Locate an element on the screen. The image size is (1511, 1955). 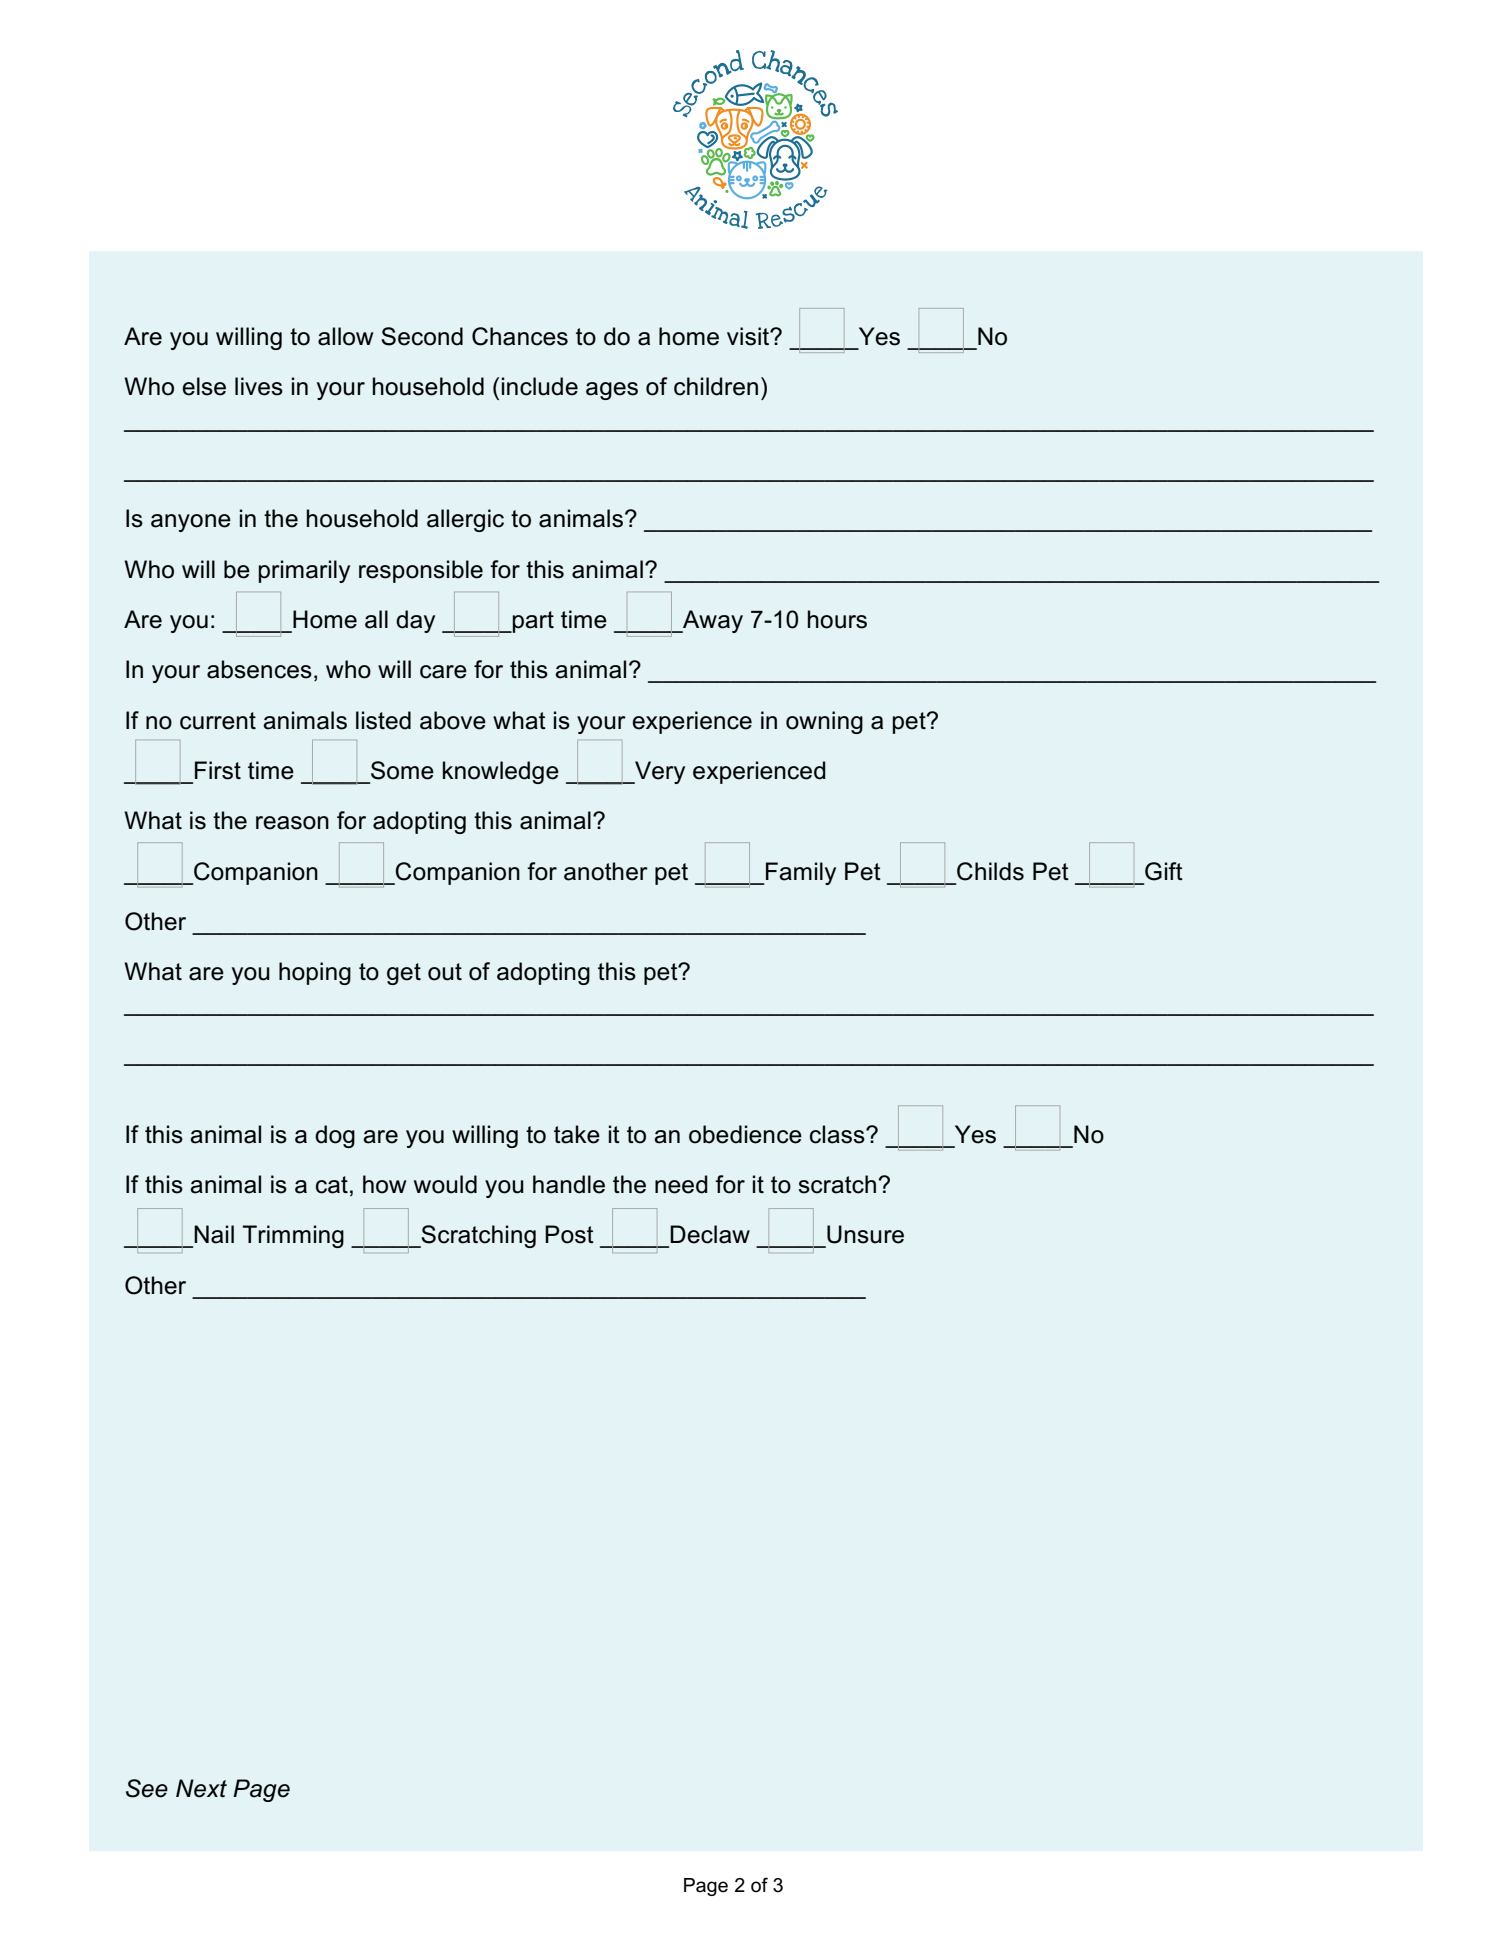
children is located at coordinates (716, 386).
